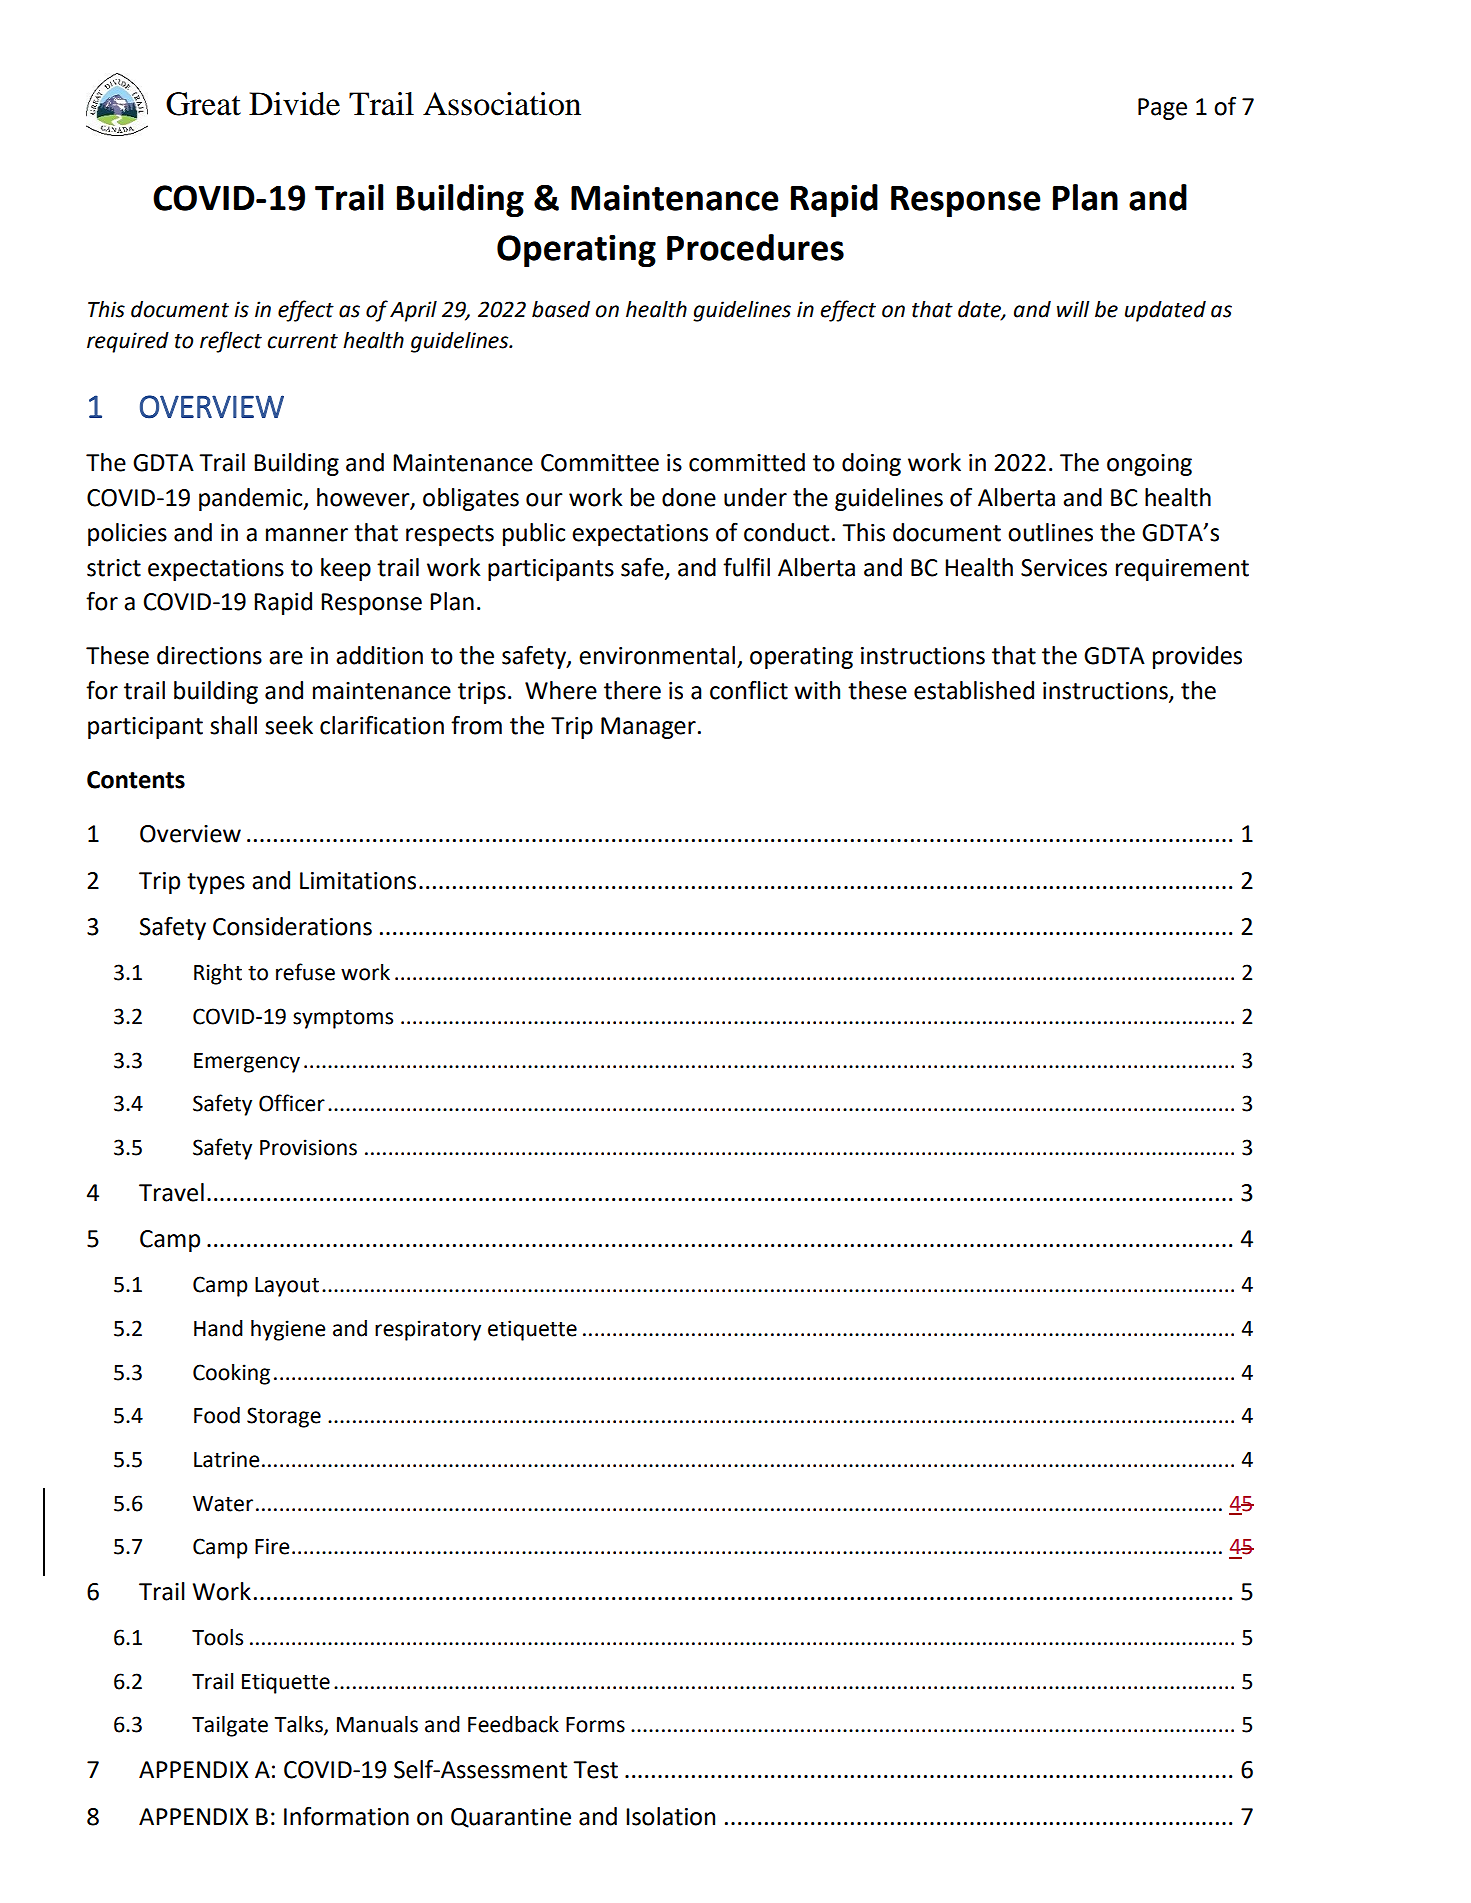  Describe the element at coordinates (230, 1726) in the screenshot. I see `Tailgate` at that location.
